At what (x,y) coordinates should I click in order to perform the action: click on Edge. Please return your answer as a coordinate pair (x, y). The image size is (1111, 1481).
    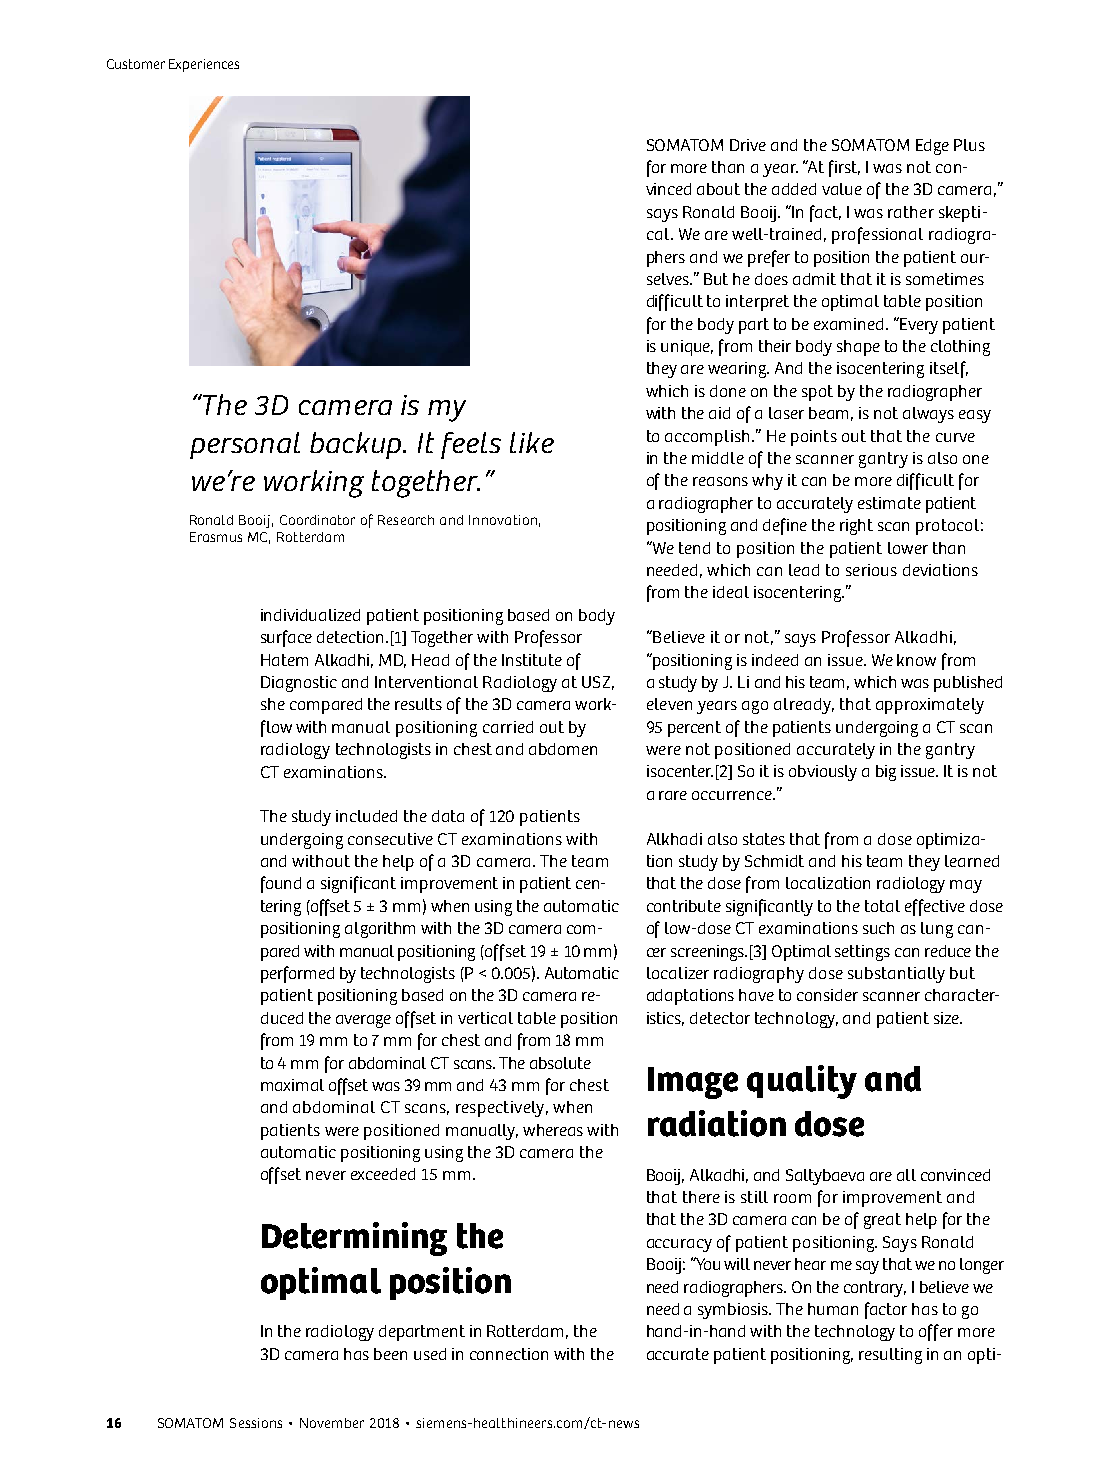
    Looking at the image, I should click on (932, 147).
